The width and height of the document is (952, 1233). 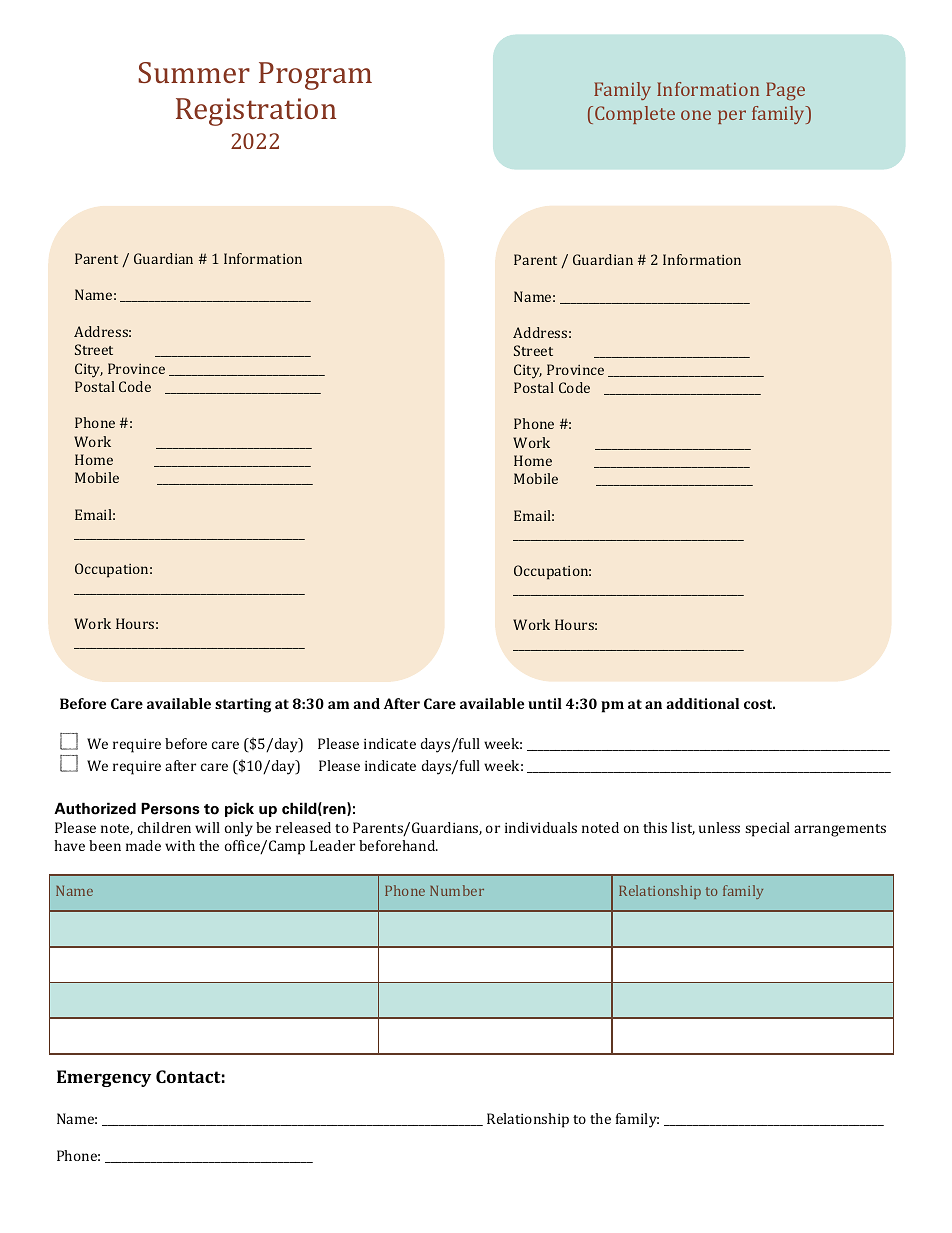 What do you see at coordinates (104, 1078) in the document?
I see `Emergency` at bounding box center [104, 1078].
